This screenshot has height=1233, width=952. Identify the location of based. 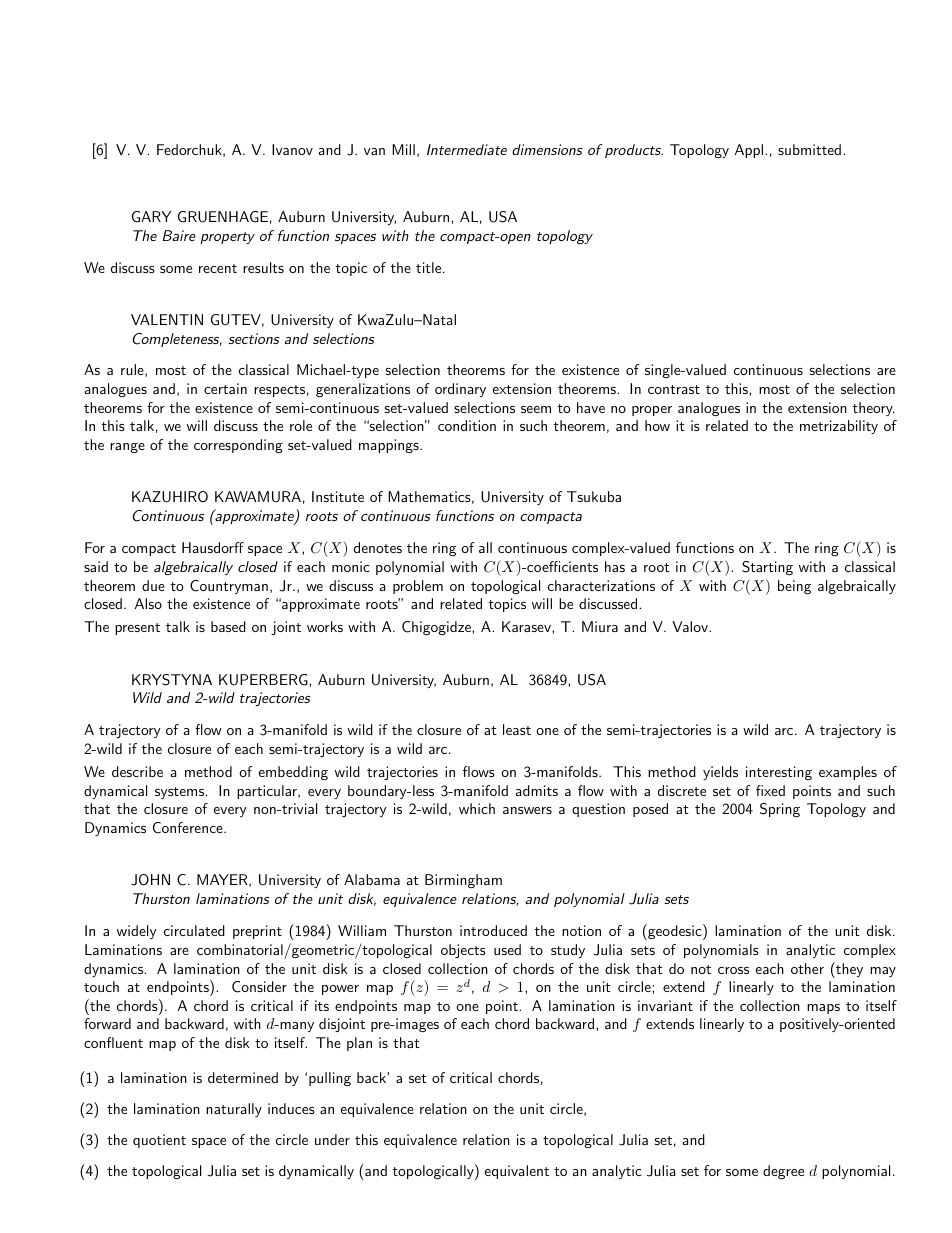
(228, 626).
